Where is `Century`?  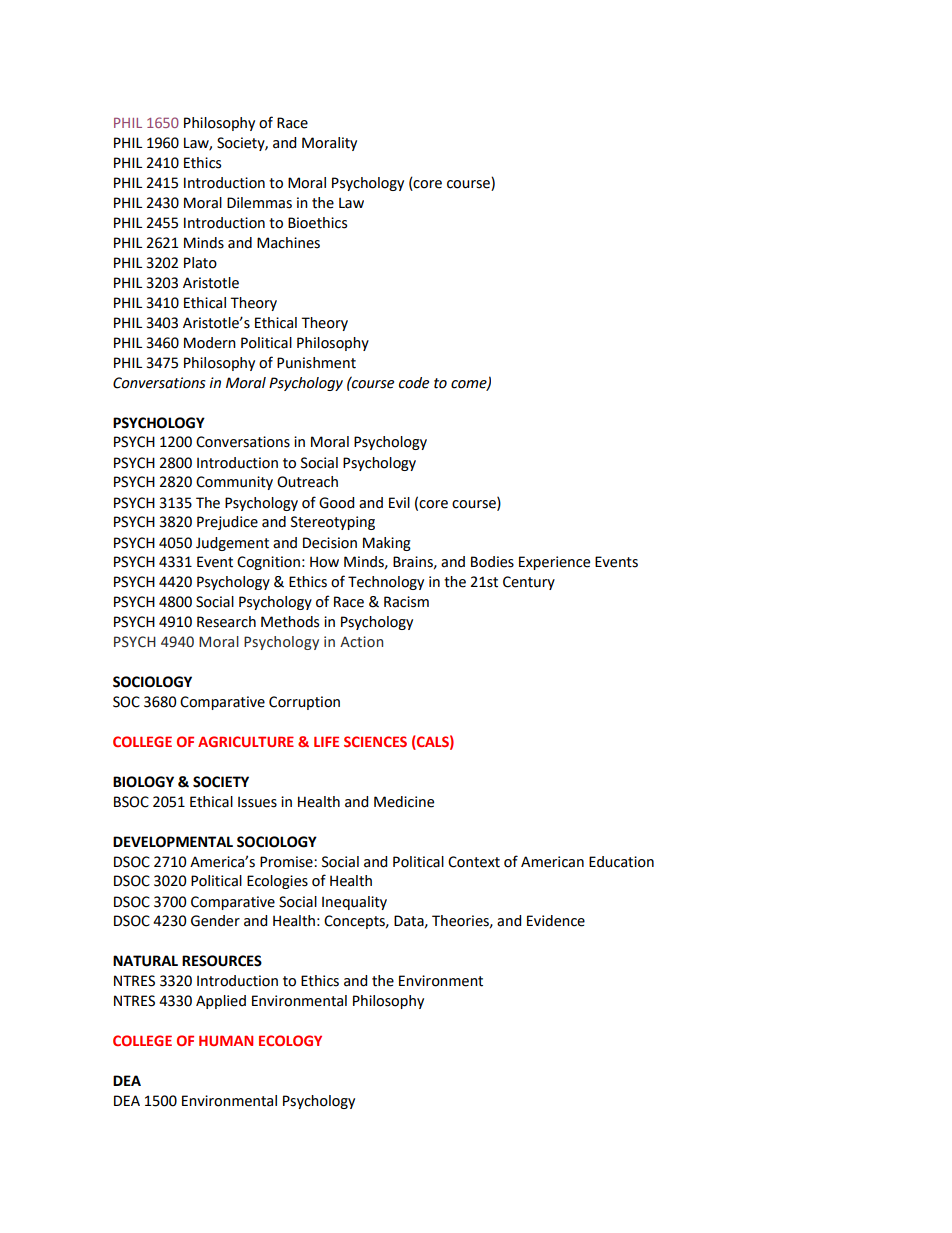 Century is located at coordinates (529, 583).
